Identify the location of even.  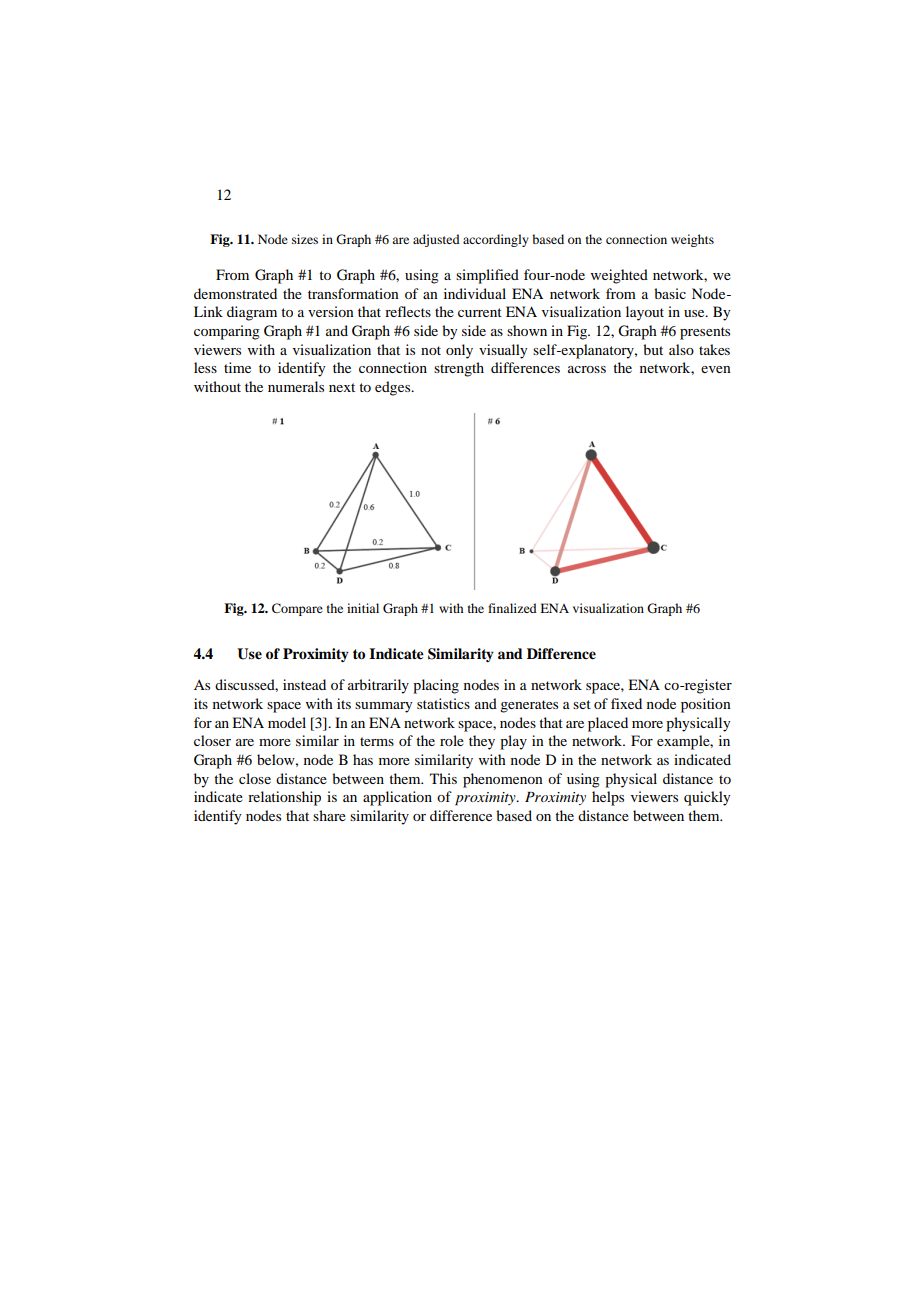
(716, 369).
